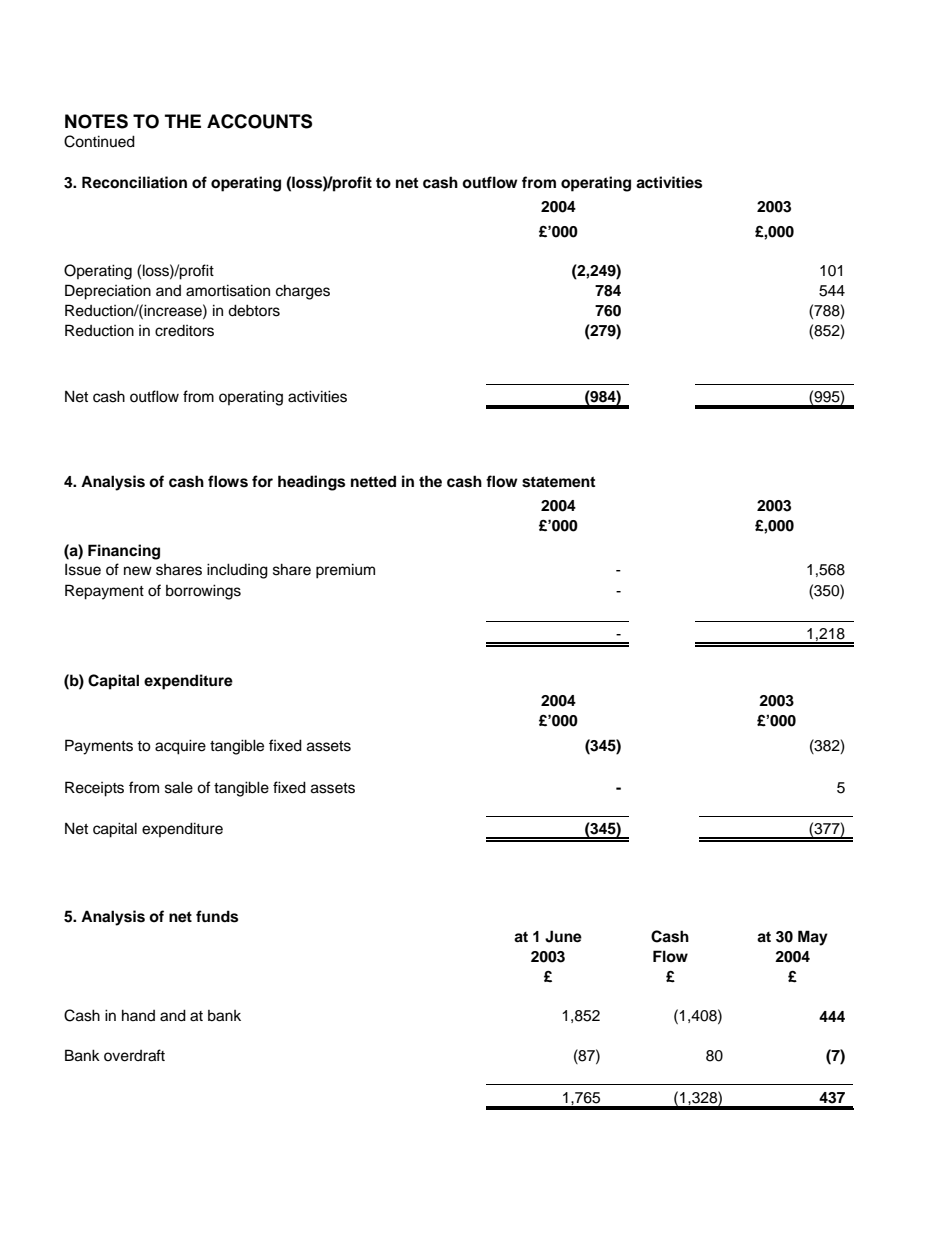 The width and height of the document is (952, 1233). Describe the element at coordinates (184, 331) in the document. I see `creditors` at that location.
